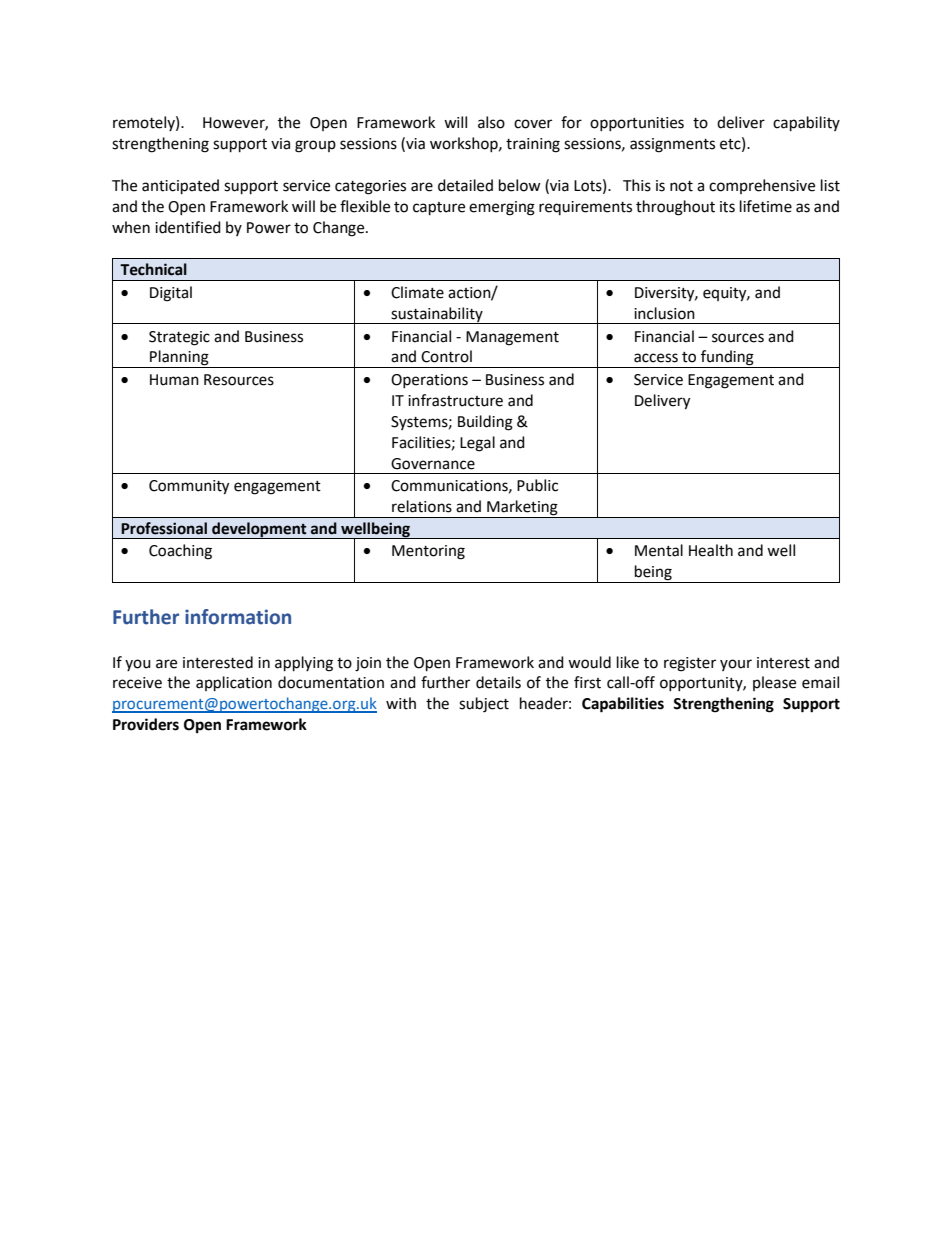 This page has height=1233, width=952. I want to click on application, so click(234, 684).
